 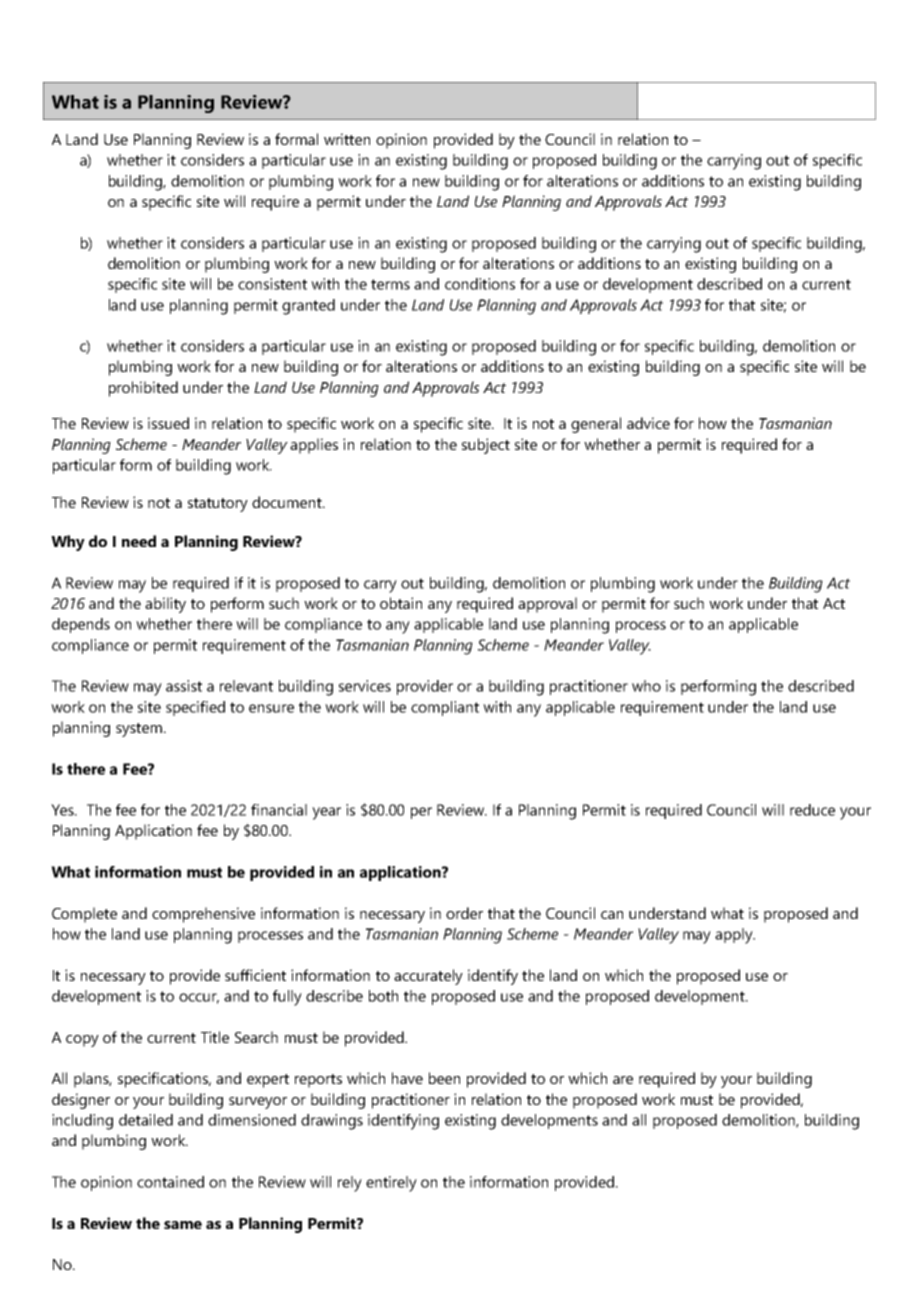 I want to click on subject, so click(x=486, y=446).
